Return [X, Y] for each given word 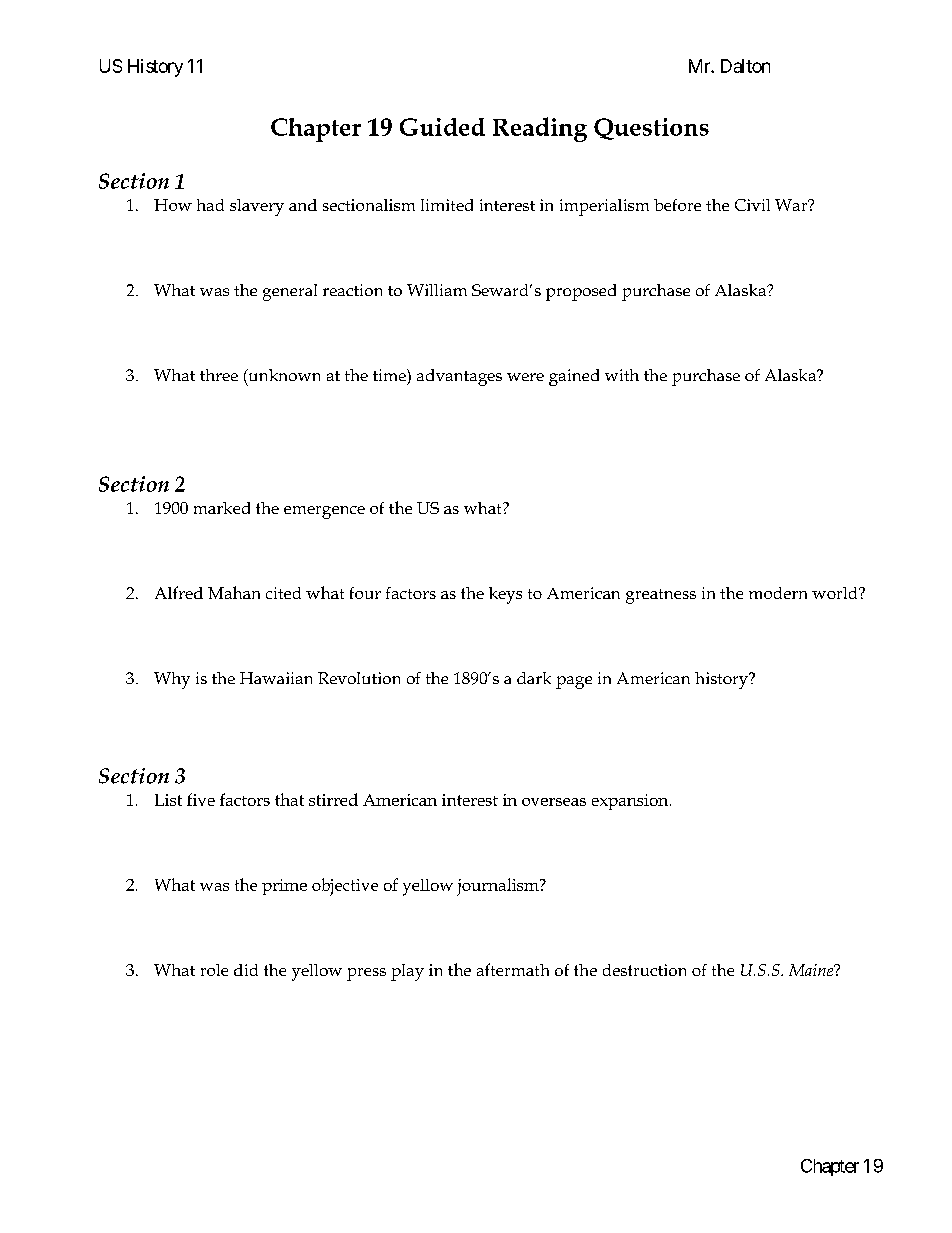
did [246, 970]
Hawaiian [276, 678]
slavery [257, 207]
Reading [540, 129]
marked [222, 508]
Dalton [745, 66]
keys [505, 595]
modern [778, 593]
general [290, 292]
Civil [752, 205]
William [437, 290]
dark [534, 678]
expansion [631, 802]
